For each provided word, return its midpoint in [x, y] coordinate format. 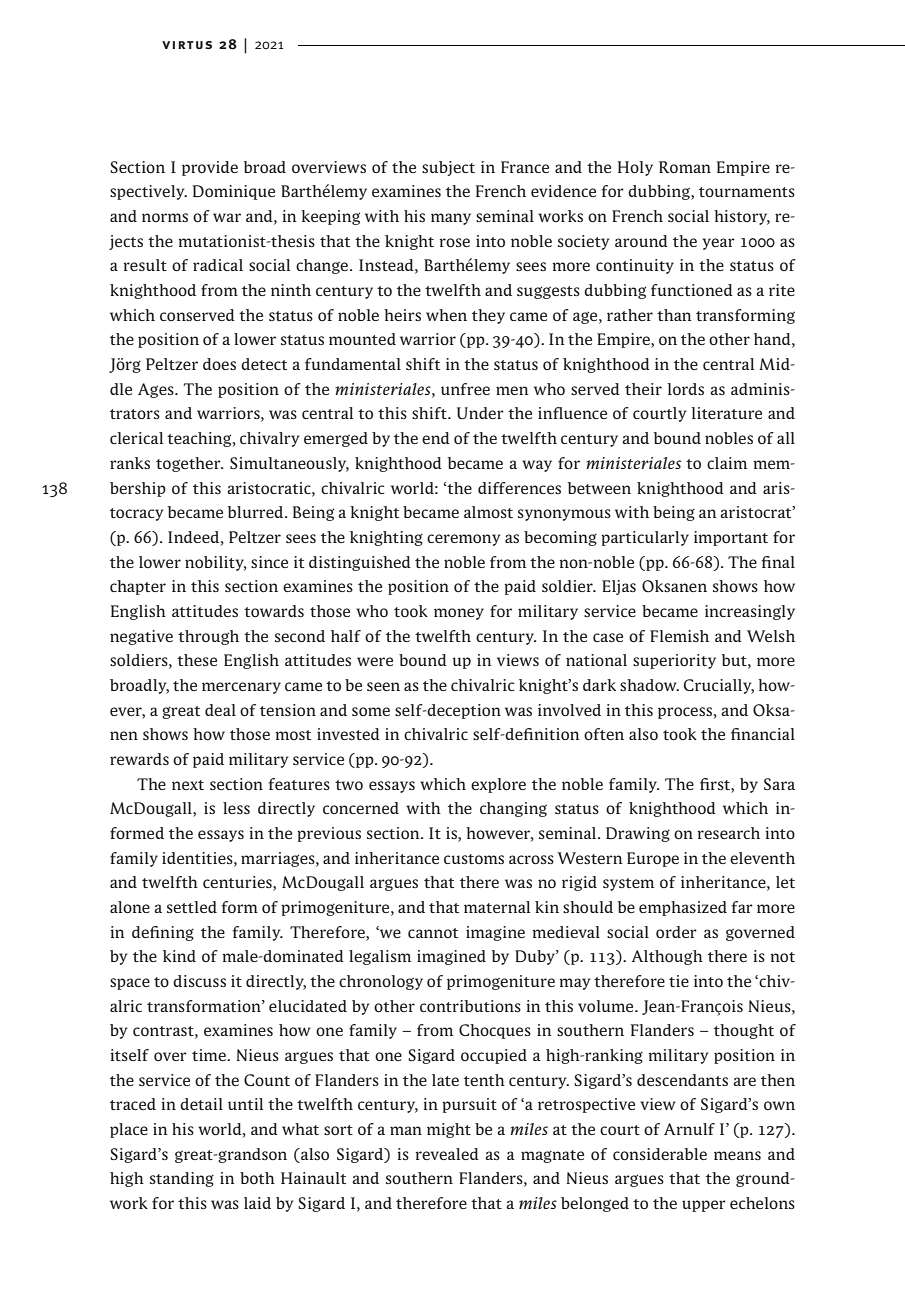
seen [383, 686]
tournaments [747, 192]
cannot [433, 933]
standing [182, 1179]
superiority [674, 661]
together [189, 464]
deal [220, 710]
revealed [447, 1154]
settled [192, 907]
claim [727, 463]
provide [210, 168]
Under [480, 413]
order [676, 932]
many [451, 219]
